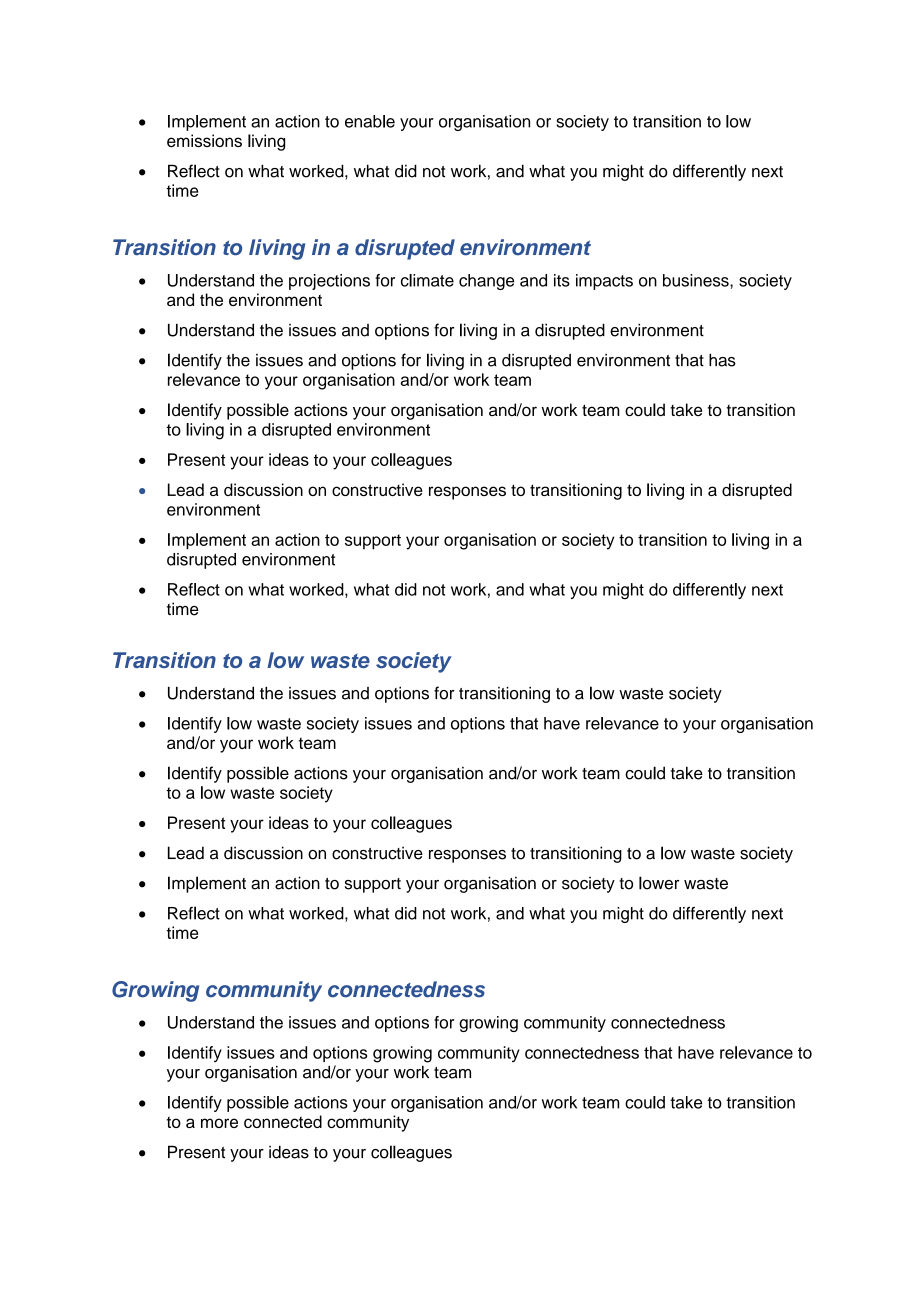 The width and height of the screenshot is (924, 1308). I want to click on more, so click(219, 1123).
